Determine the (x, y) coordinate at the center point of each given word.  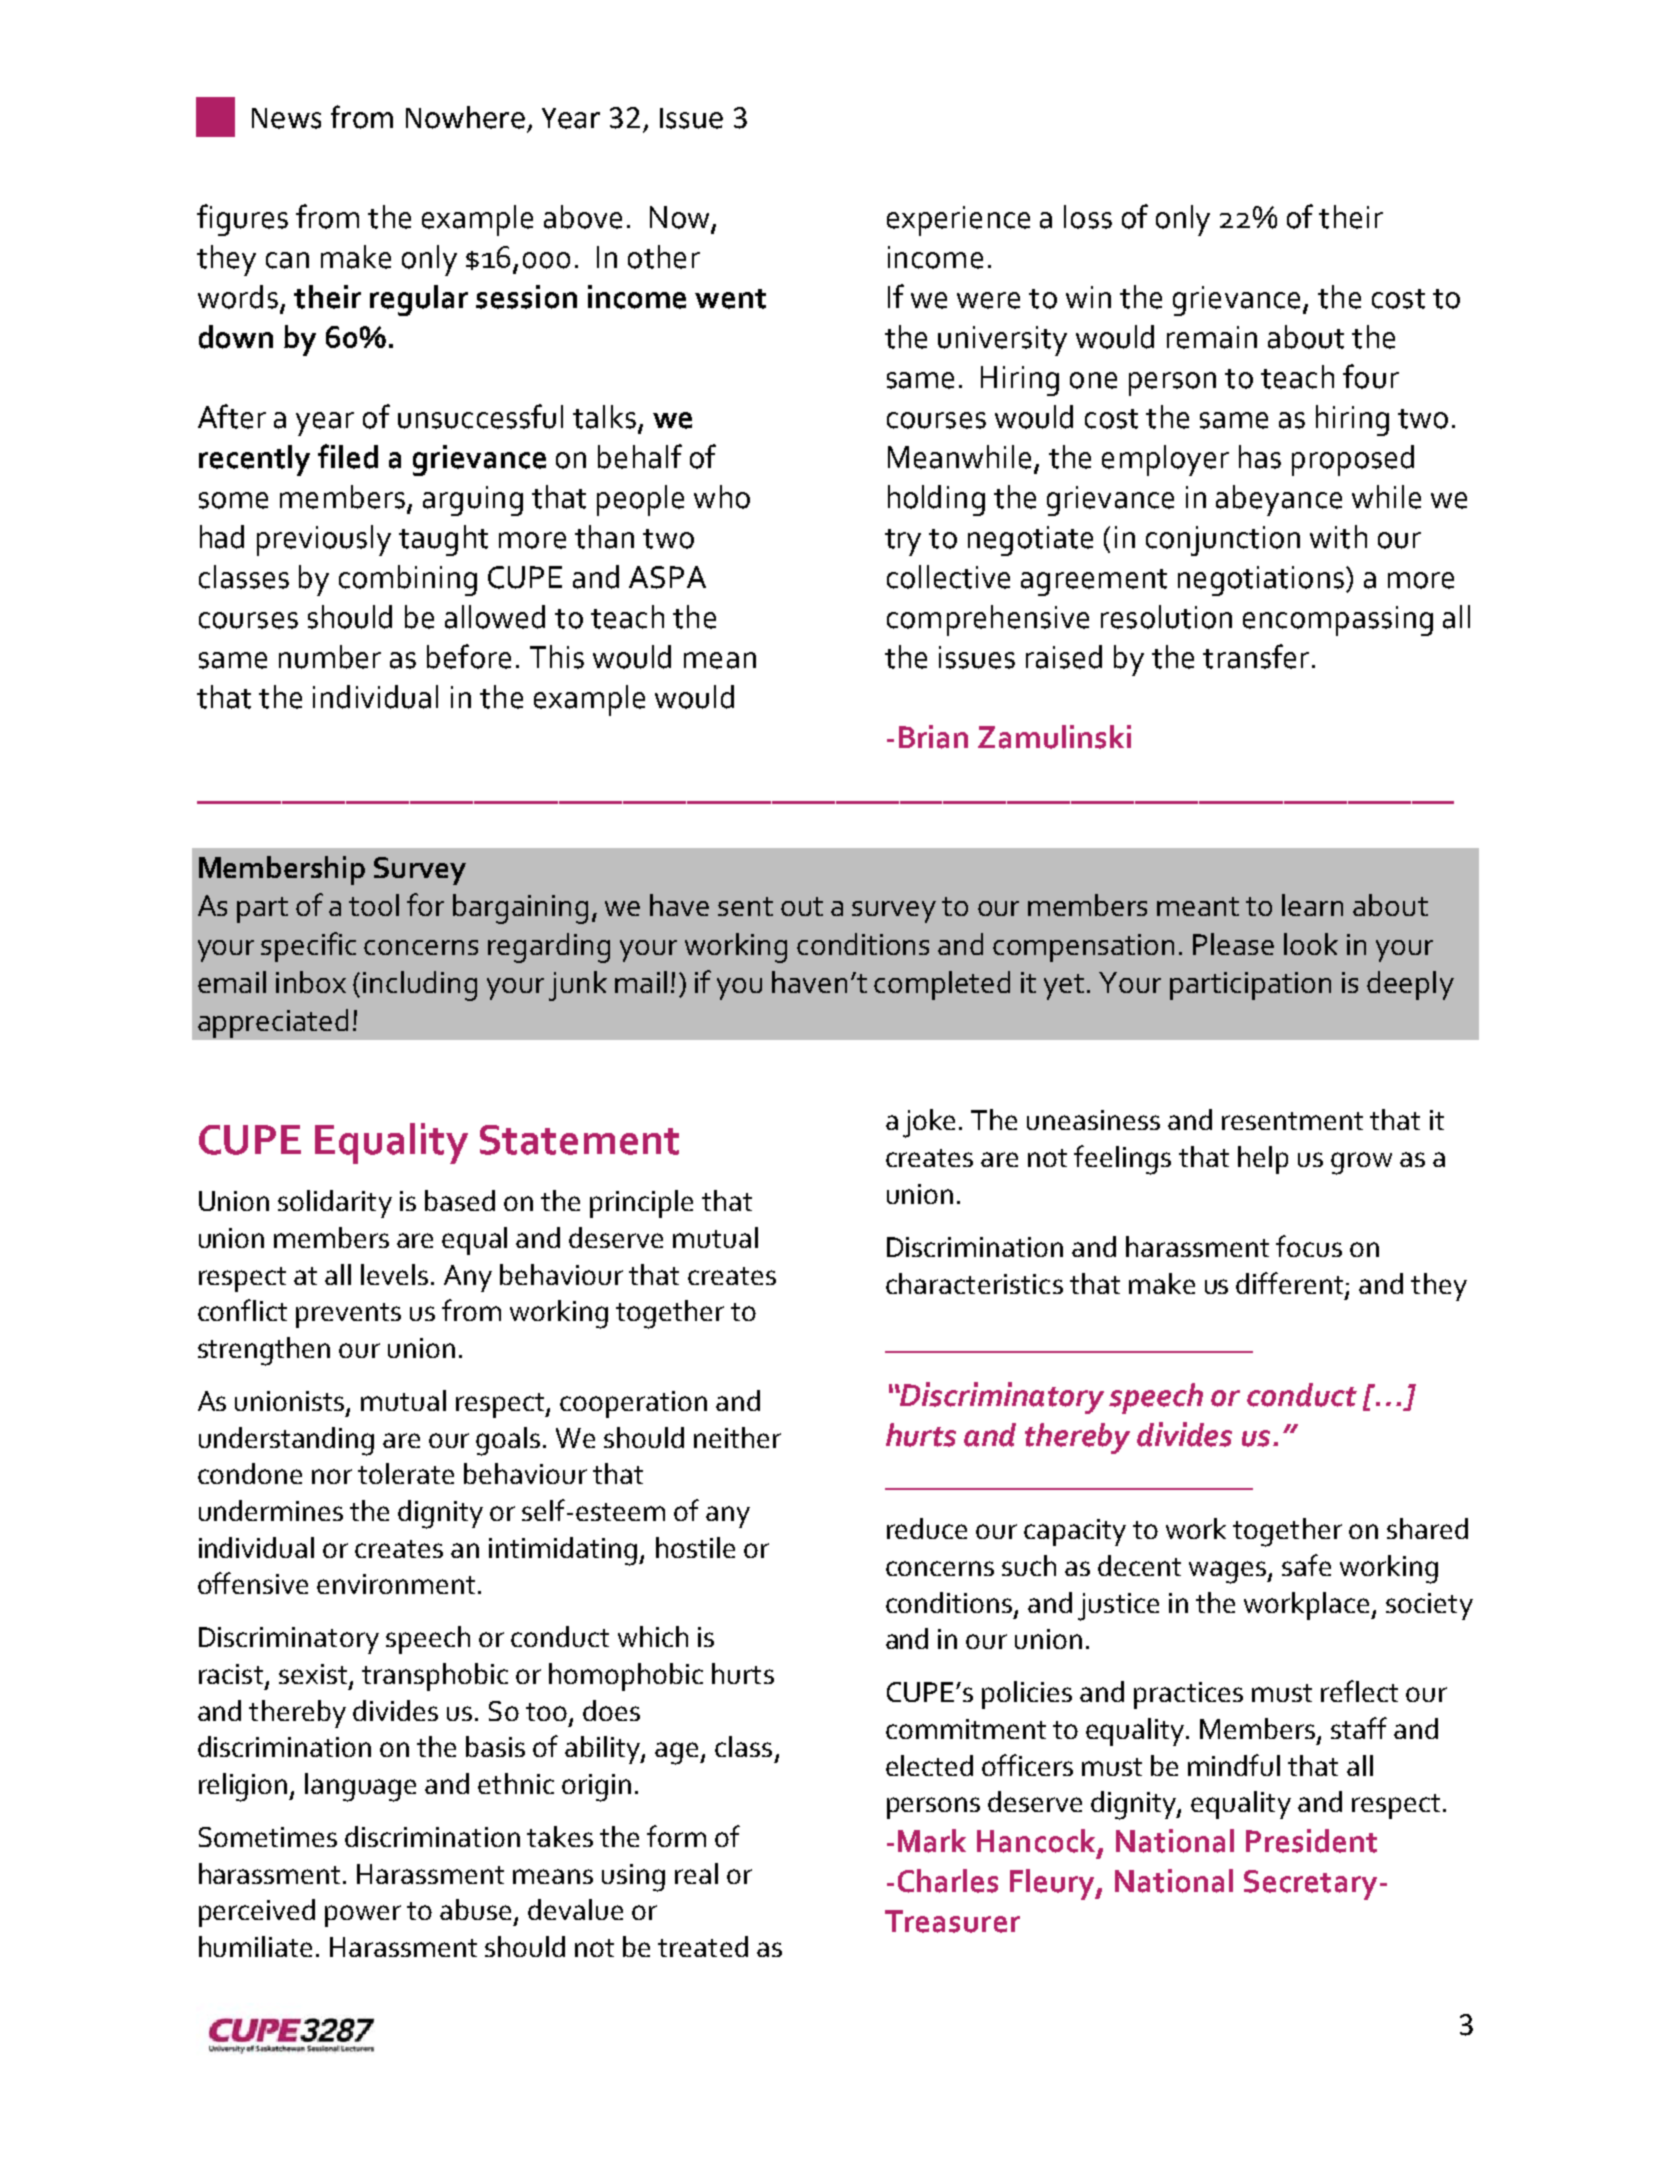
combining (408, 580)
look (1311, 944)
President (1311, 1841)
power (363, 1916)
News (286, 118)
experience (958, 221)
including (420, 986)
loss (1088, 217)
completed (942, 985)
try (903, 542)
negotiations (1262, 581)
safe (1306, 1565)
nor (332, 1476)
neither (737, 1437)
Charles (948, 1881)
